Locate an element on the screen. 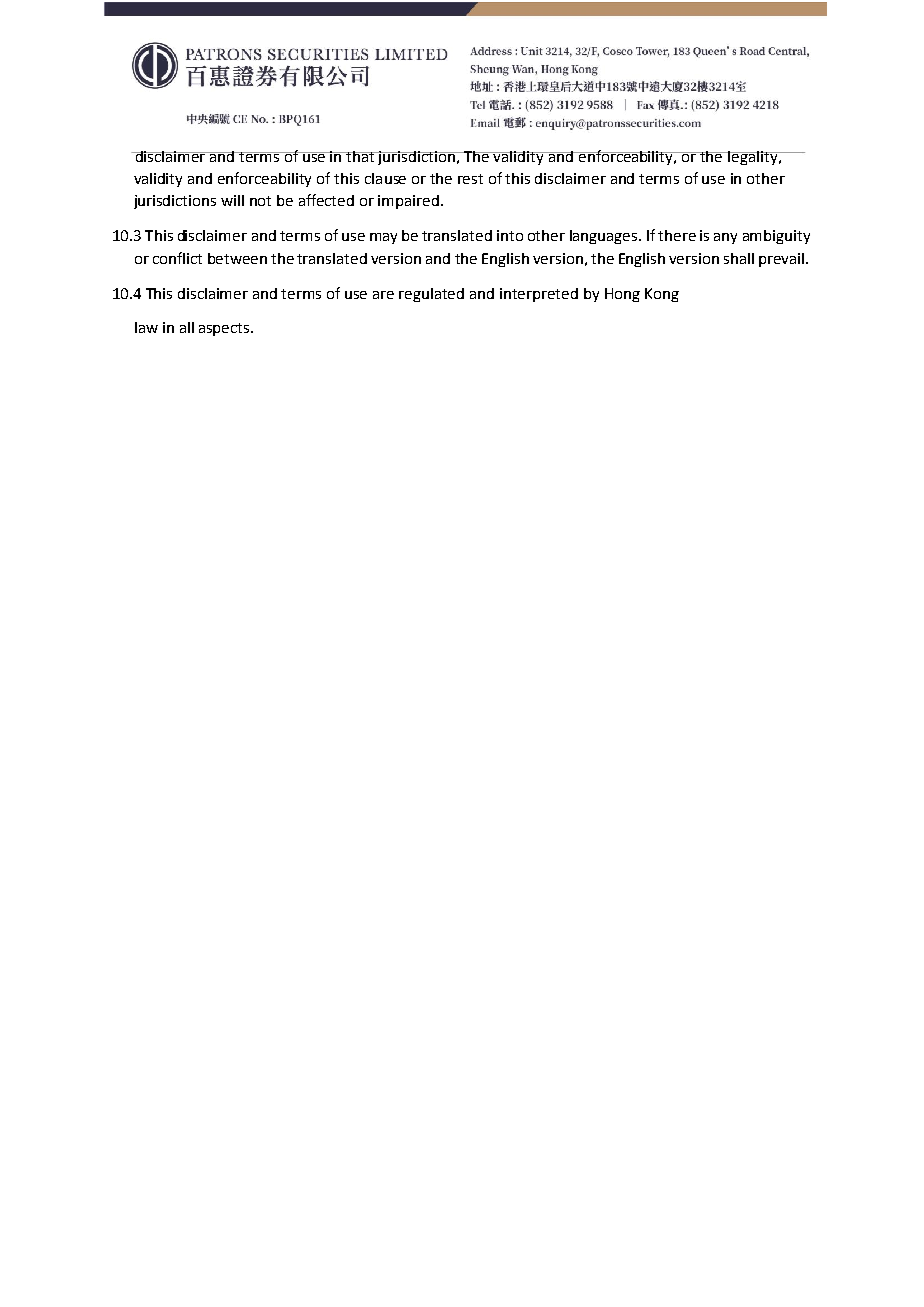  aspects is located at coordinates (225, 329).
